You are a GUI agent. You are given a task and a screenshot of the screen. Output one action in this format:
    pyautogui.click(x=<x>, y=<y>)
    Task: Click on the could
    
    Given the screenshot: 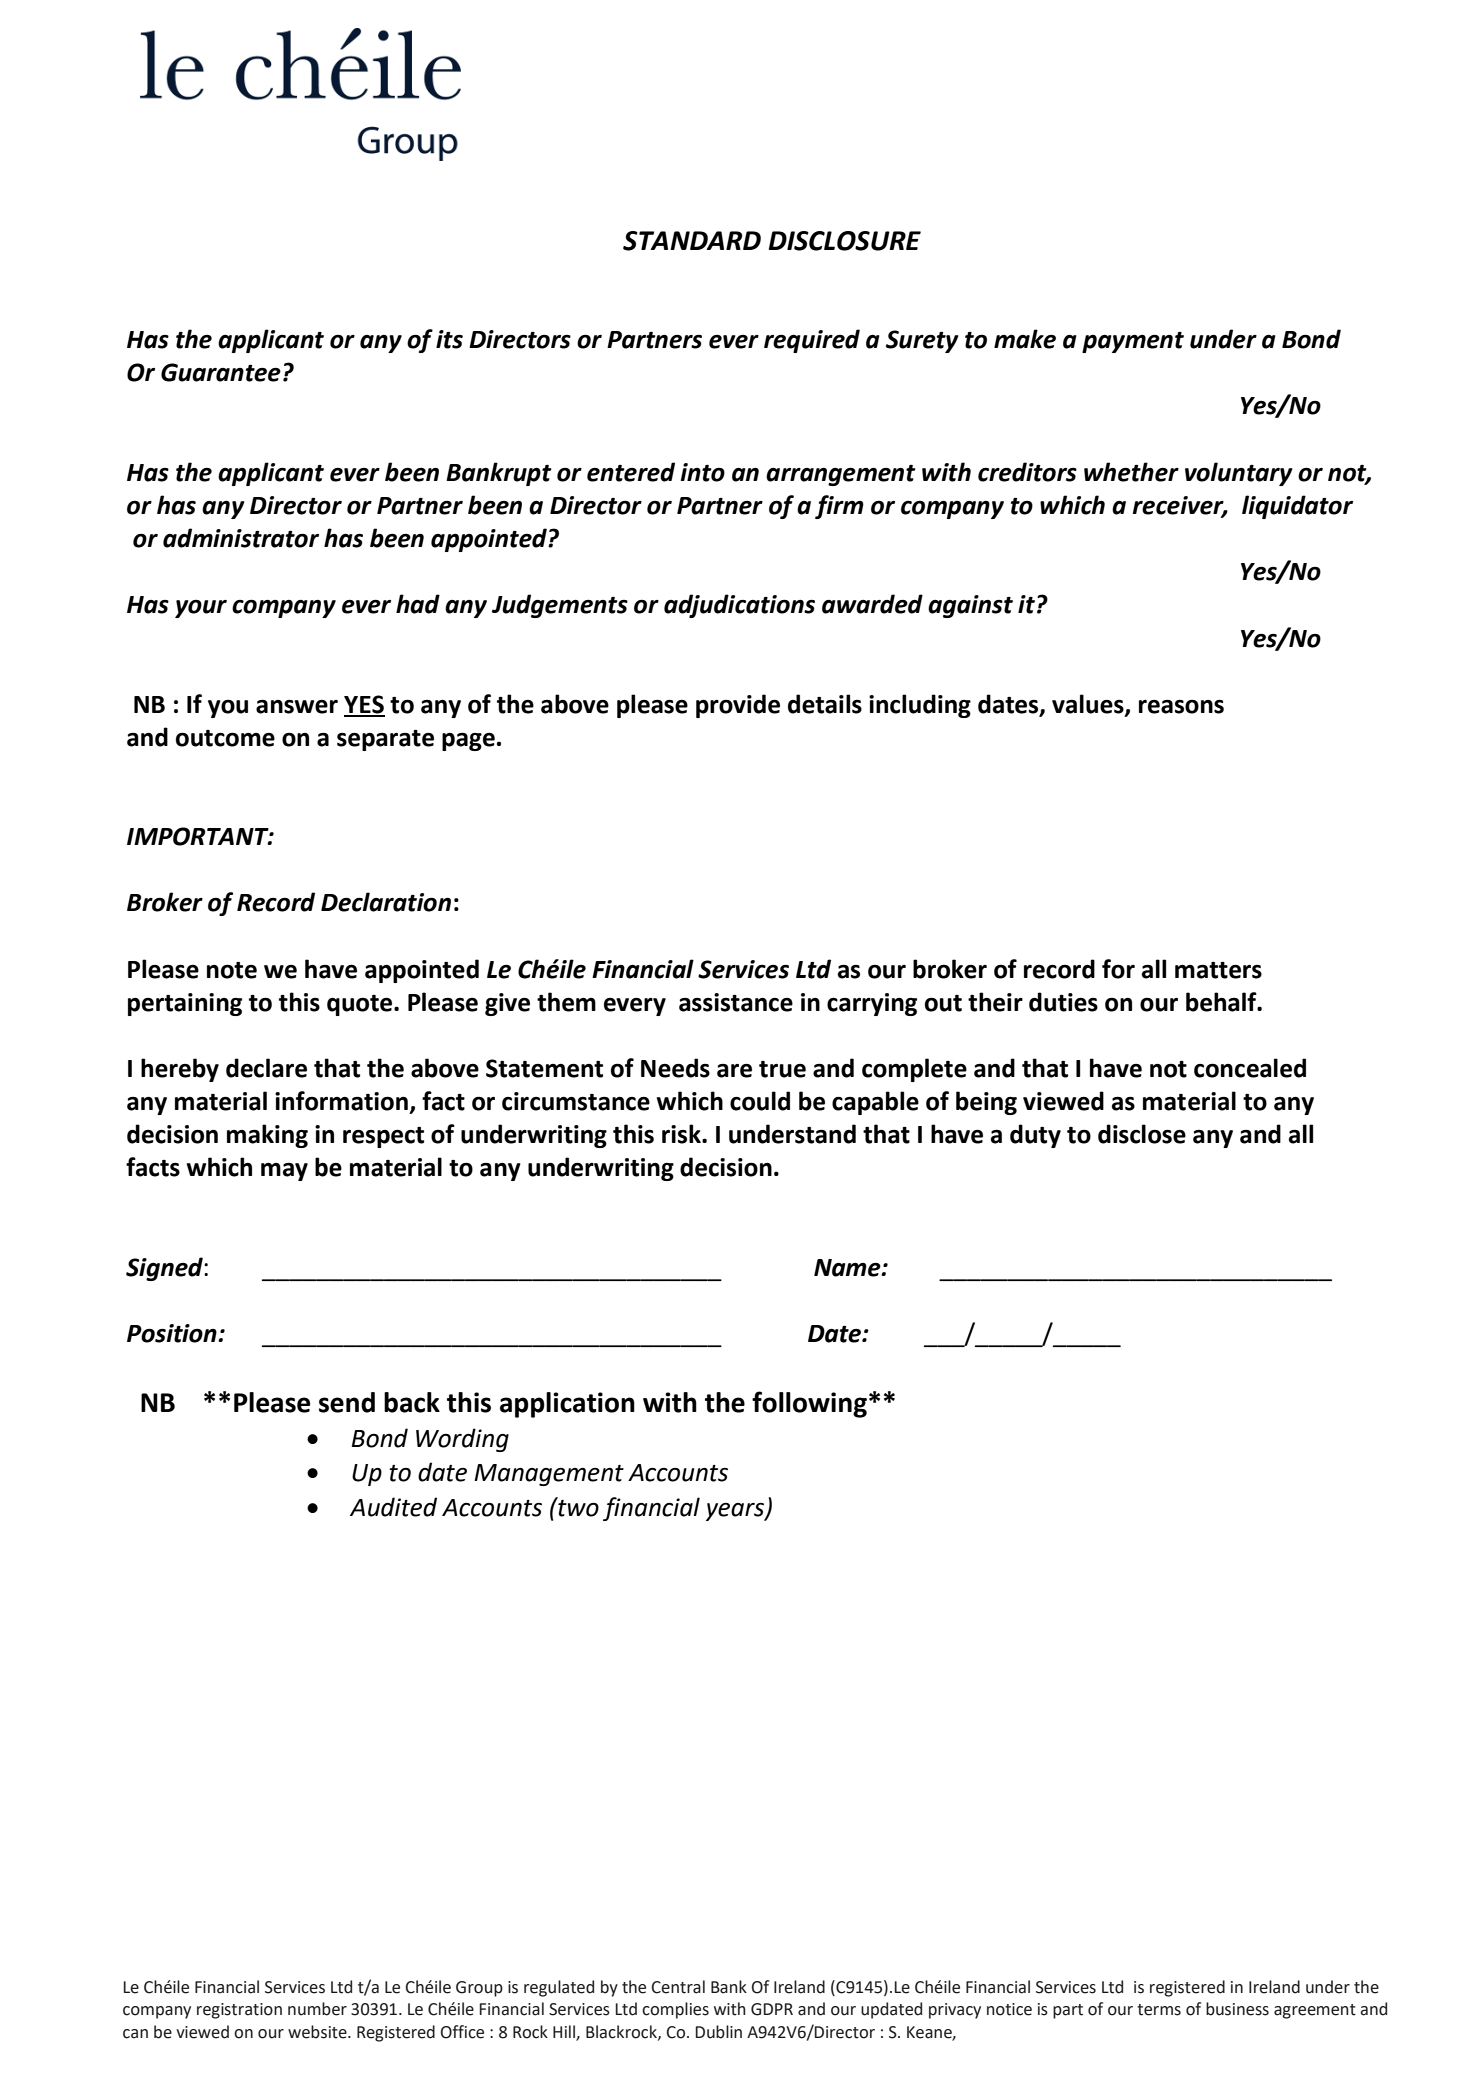 What is the action you would take?
    pyautogui.click(x=760, y=1101)
